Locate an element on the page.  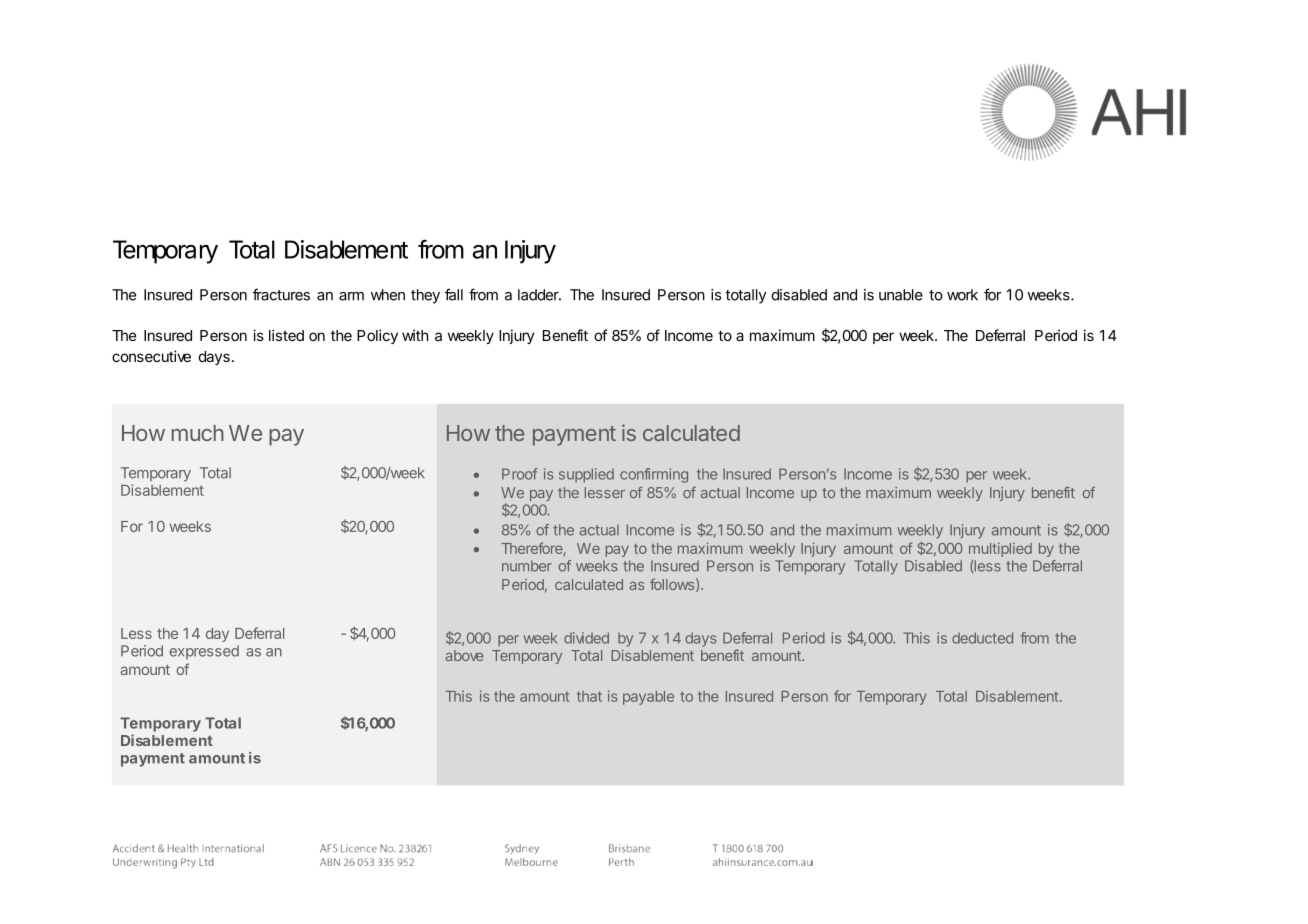
supplied is located at coordinates (586, 475).
